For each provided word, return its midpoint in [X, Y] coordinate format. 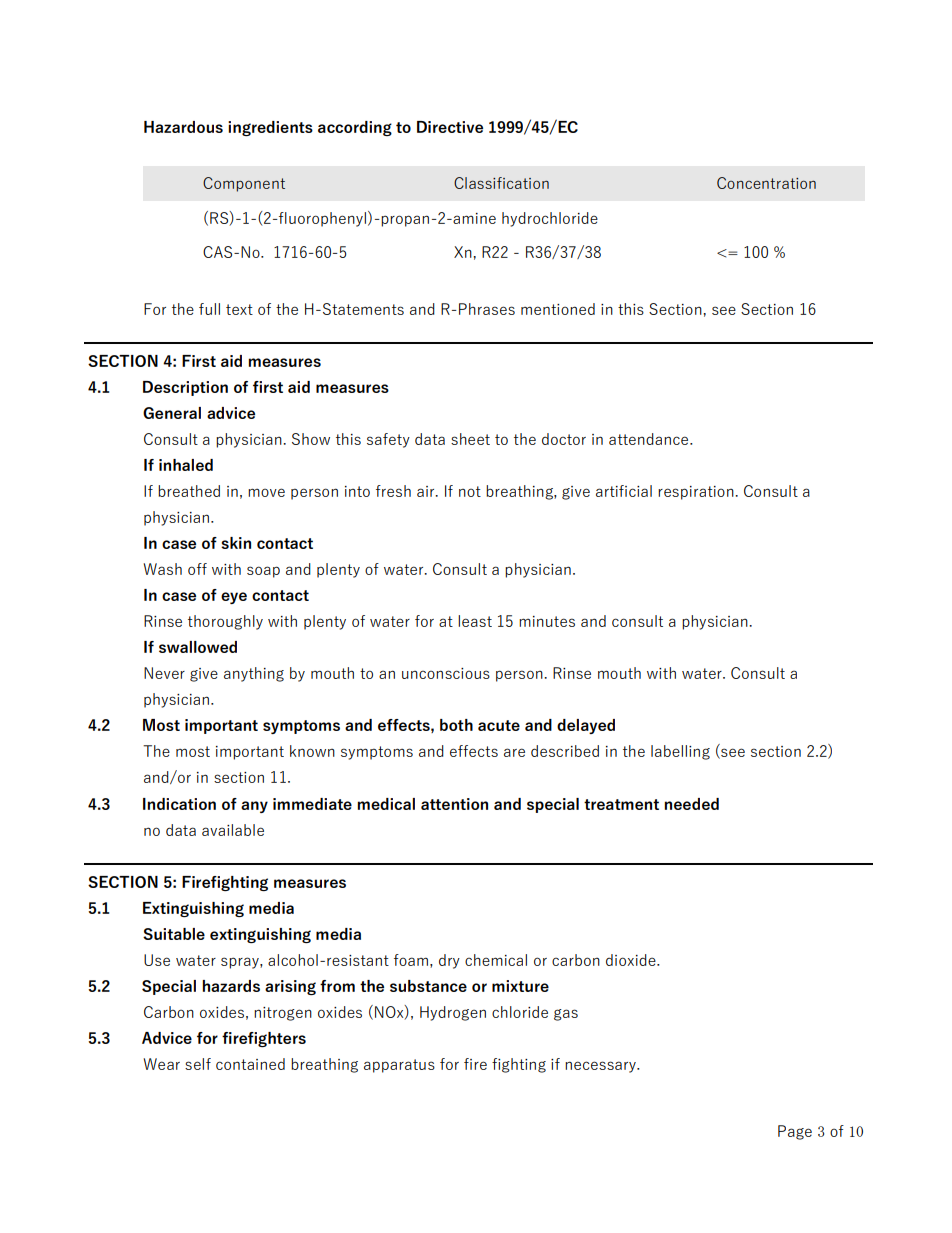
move [266, 492]
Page [795, 1132]
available [233, 830]
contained [250, 1064]
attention [454, 804]
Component [244, 184]
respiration [697, 493]
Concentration [766, 183]
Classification [501, 183]
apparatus [399, 1066]
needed [691, 804]
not [470, 491]
